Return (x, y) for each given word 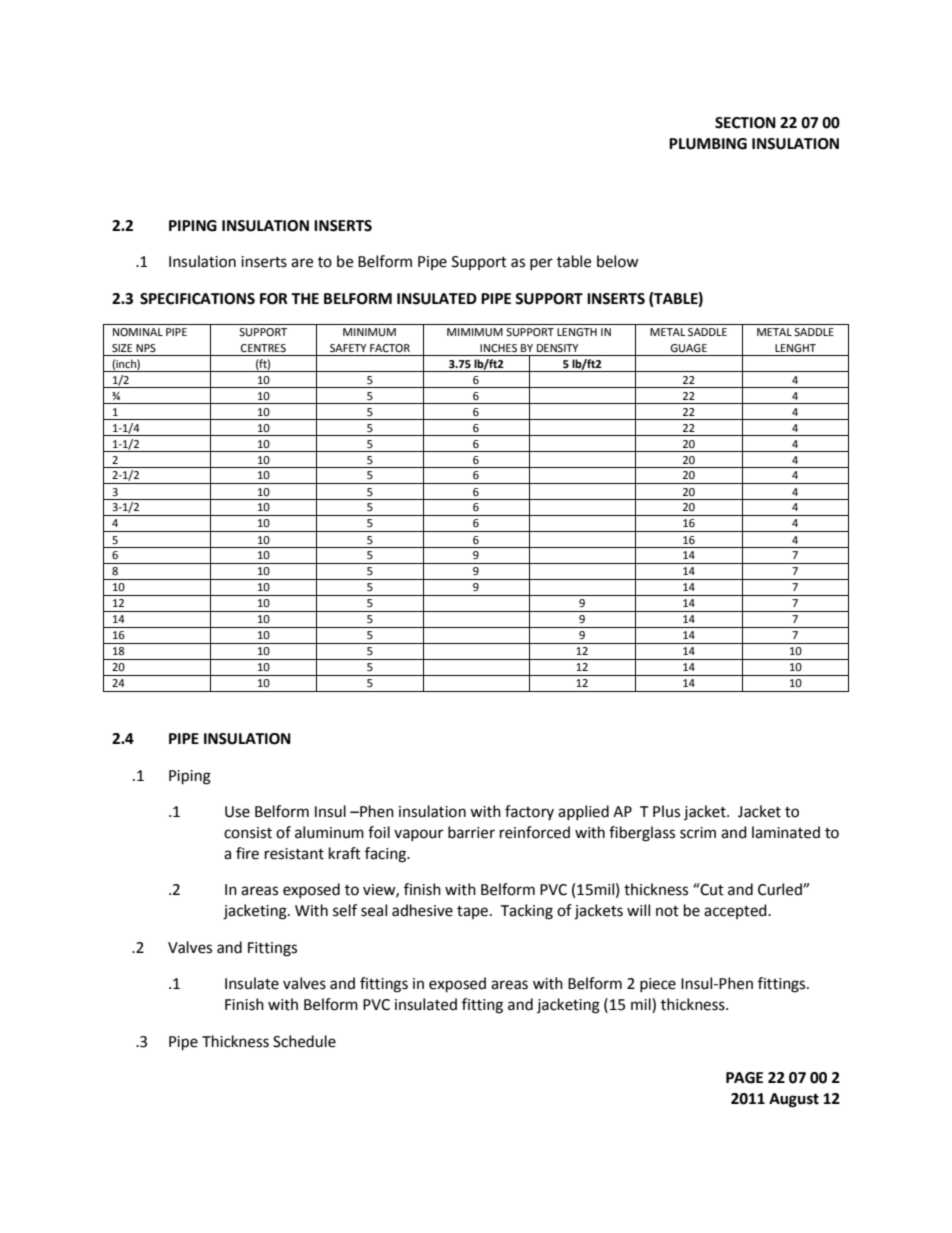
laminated (786, 832)
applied (583, 812)
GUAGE (688, 348)
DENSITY (557, 348)
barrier (471, 832)
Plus (666, 811)
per (541, 264)
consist (248, 833)
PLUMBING (708, 144)
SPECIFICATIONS (197, 299)
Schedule (304, 1041)
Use (237, 812)
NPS (146, 348)
